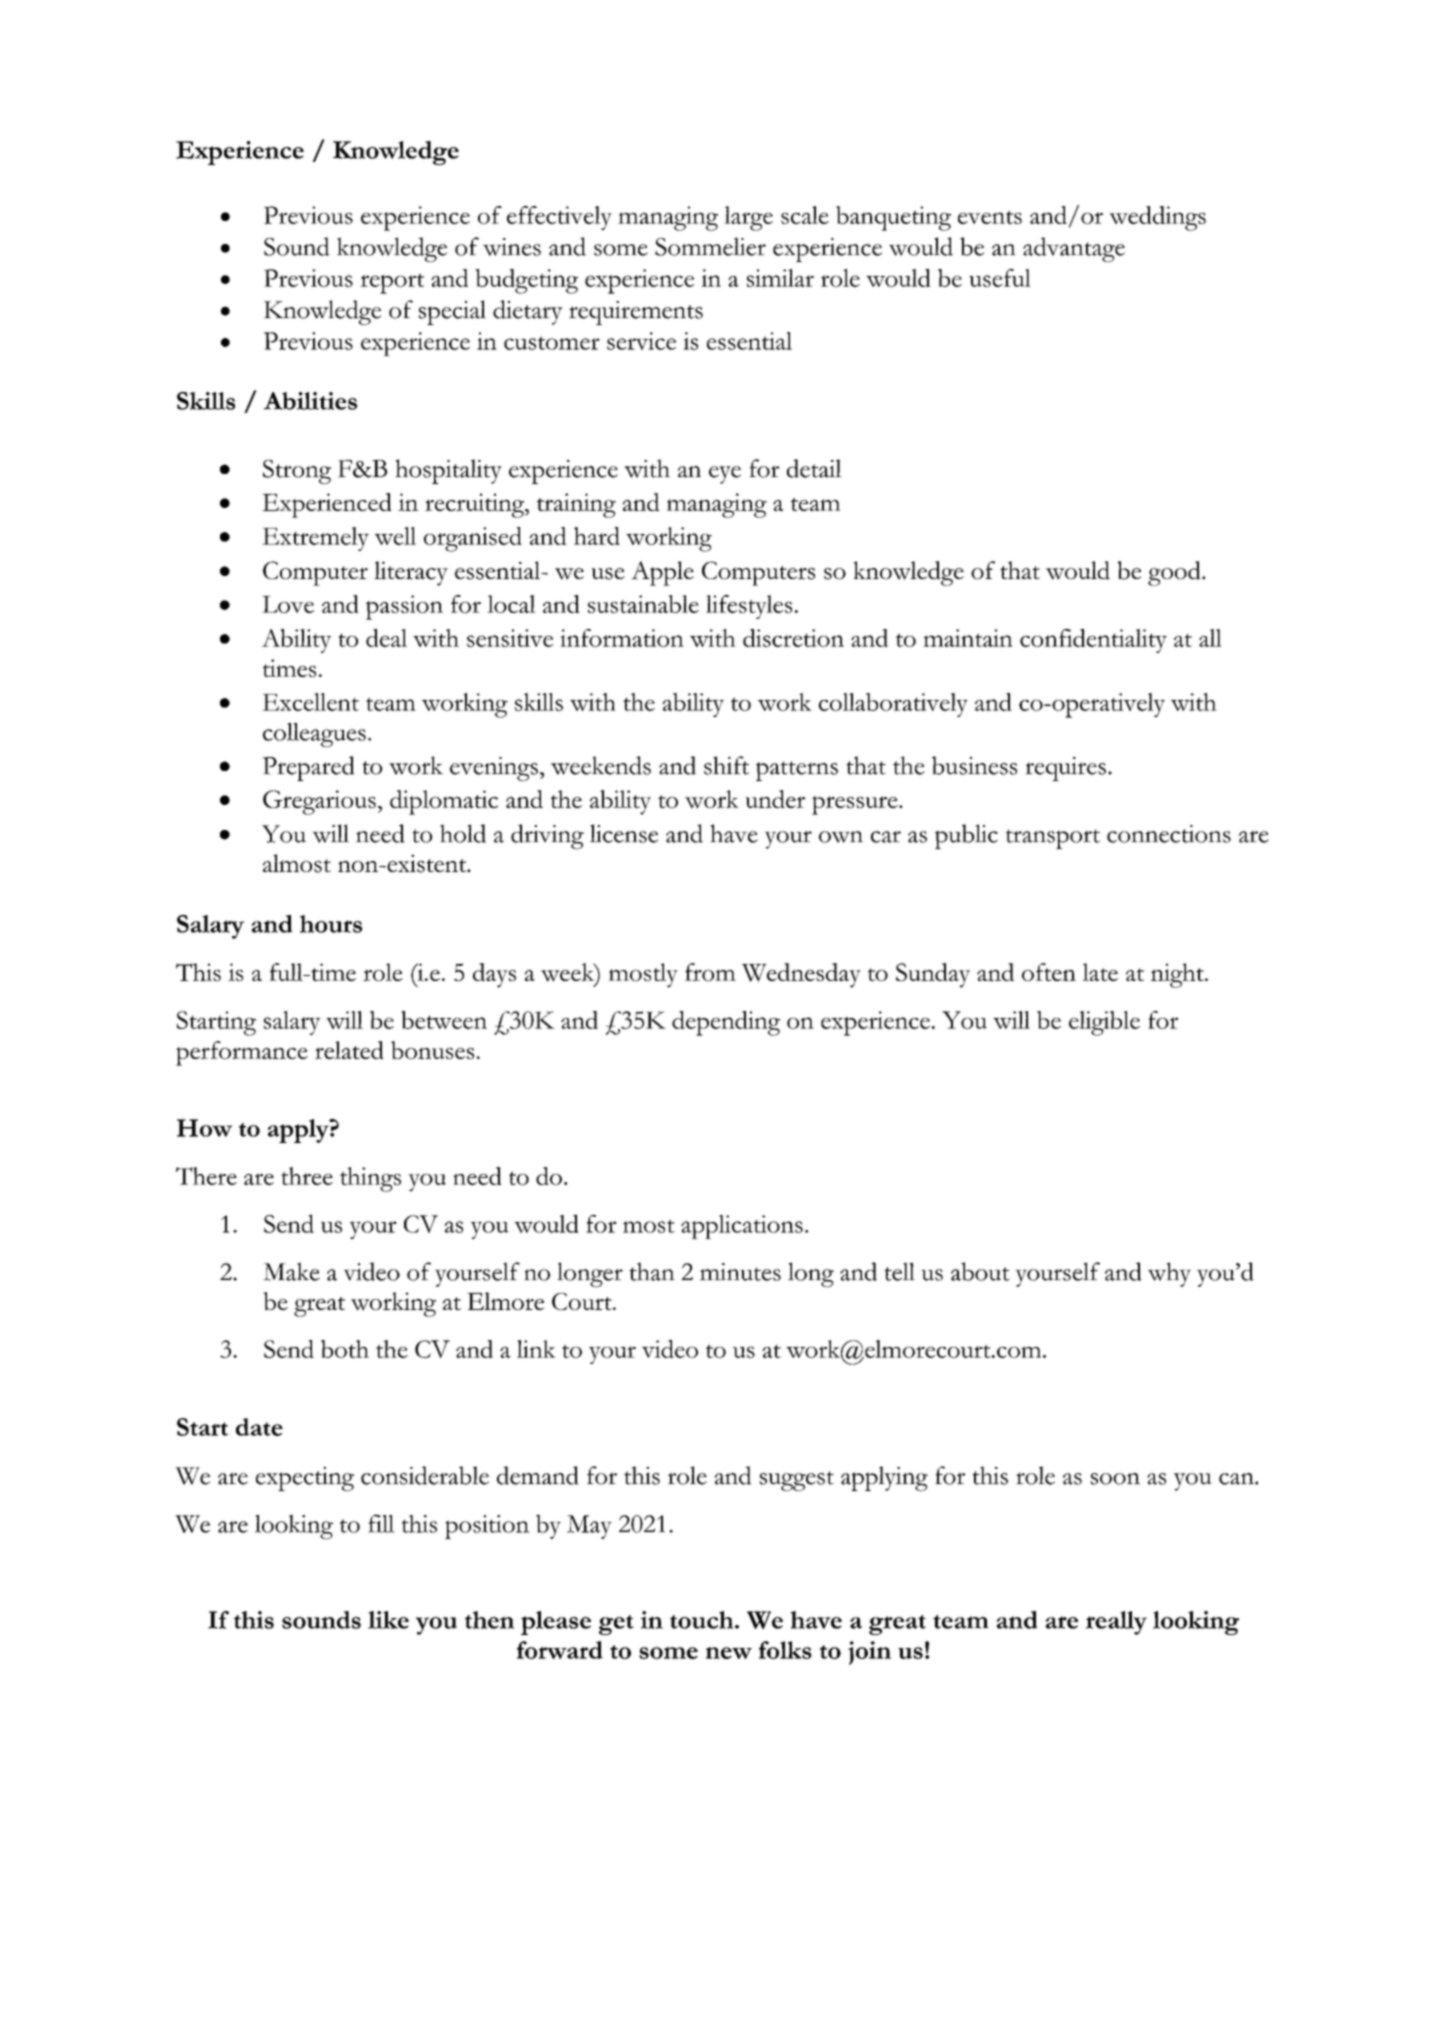 Image resolution: width=1445 pixels, height=2043 pixels. Describe the element at coordinates (749, 607) in the page. I see `lifestyles` at that location.
